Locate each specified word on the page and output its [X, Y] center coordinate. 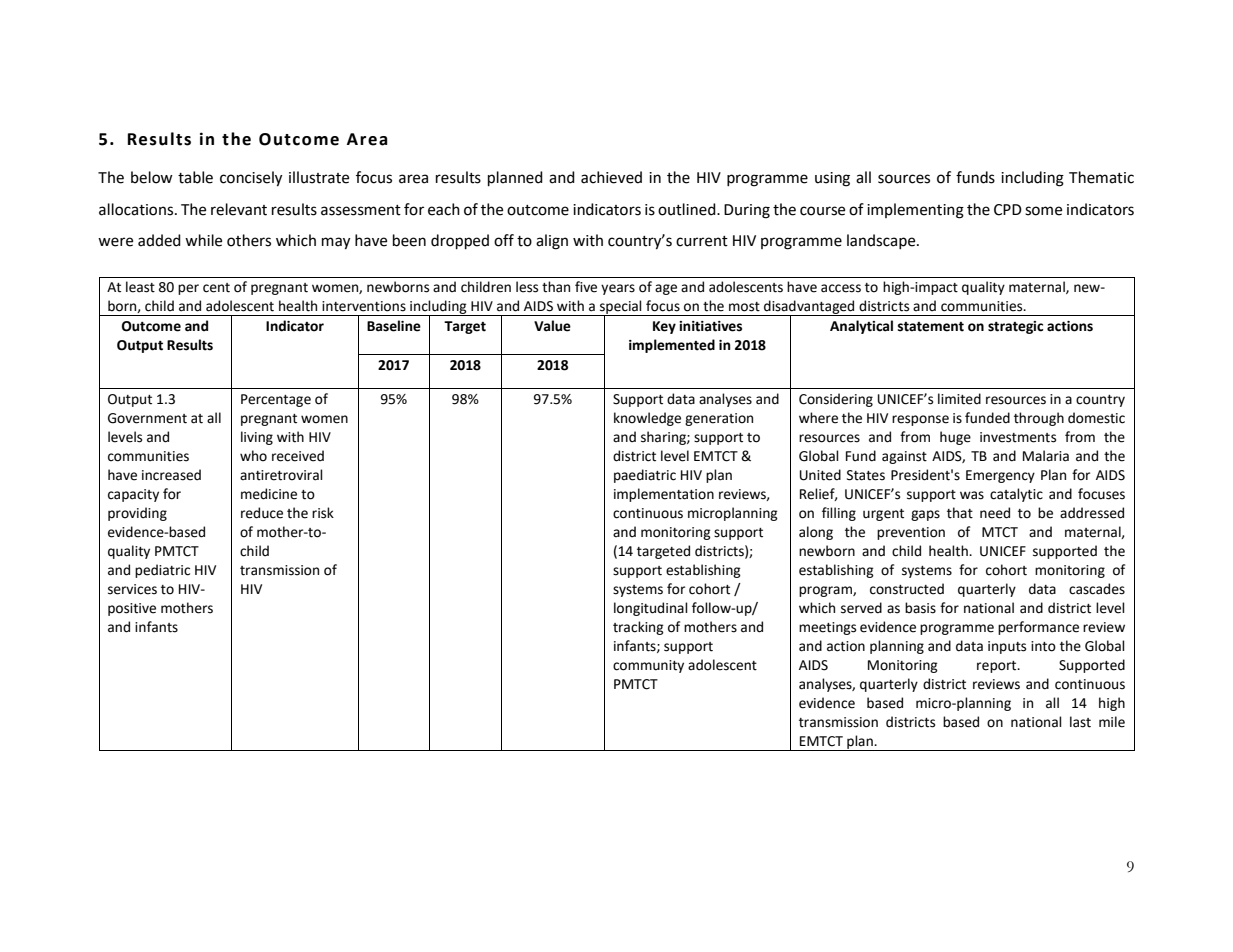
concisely [251, 179]
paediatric [645, 476]
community [648, 666]
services [132, 589]
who [253, 456]
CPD [1008, 210]
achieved [611, 177]
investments [1018, 437]
